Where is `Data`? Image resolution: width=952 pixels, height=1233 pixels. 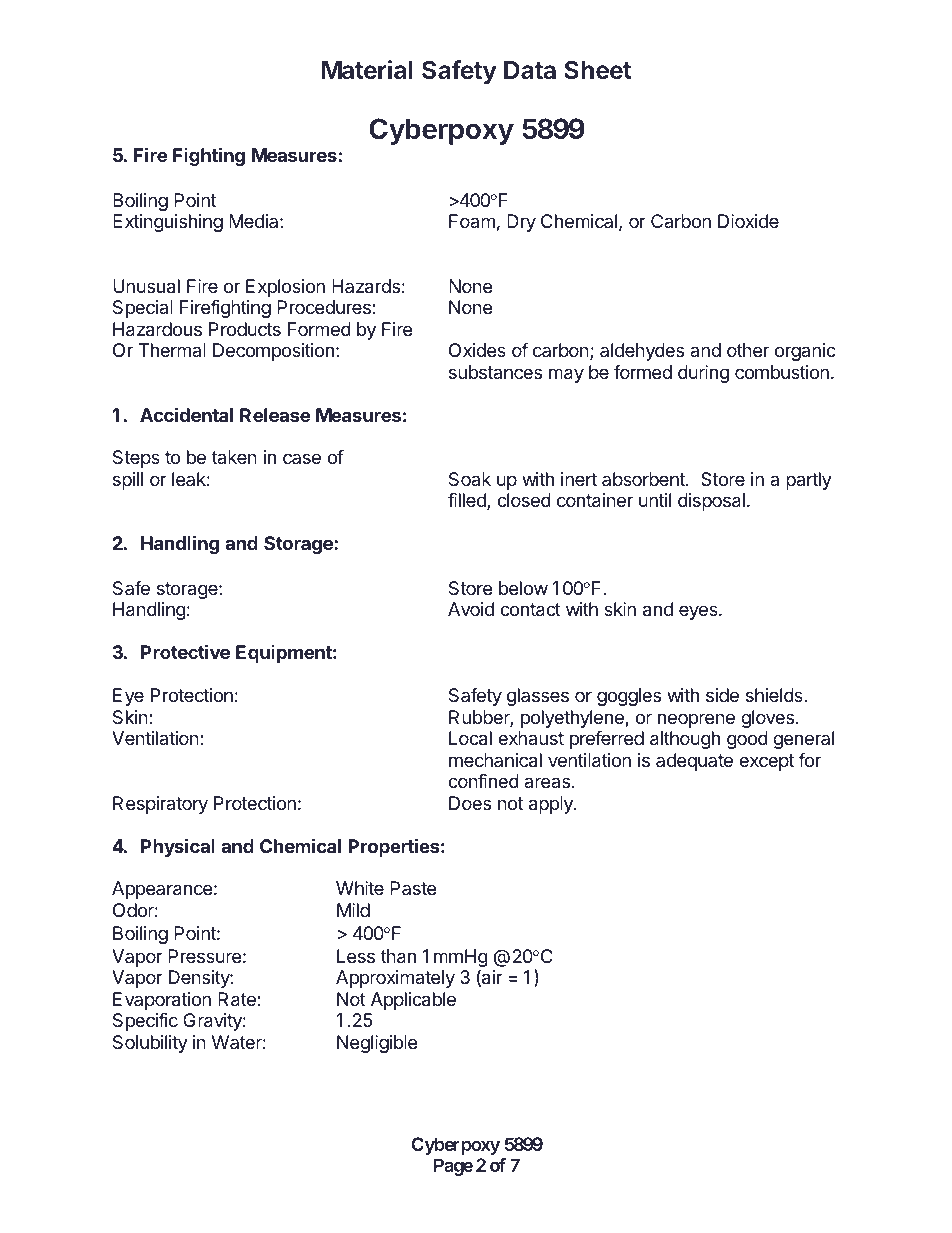 Data is located at coordinates (530, 70).
